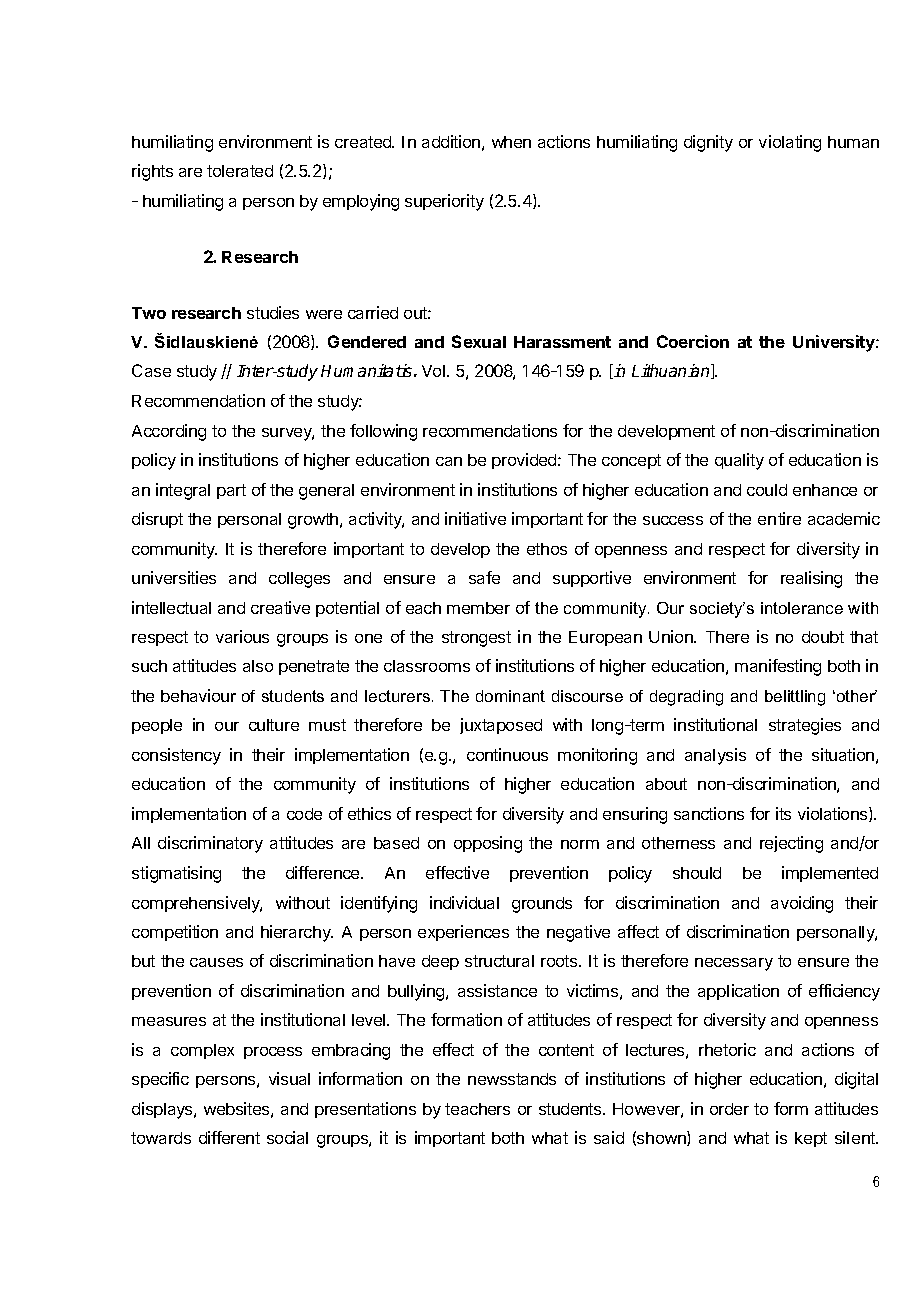  Describe the element at coordinates (175, 933) in the screenshot. I see `competition` at that location.
